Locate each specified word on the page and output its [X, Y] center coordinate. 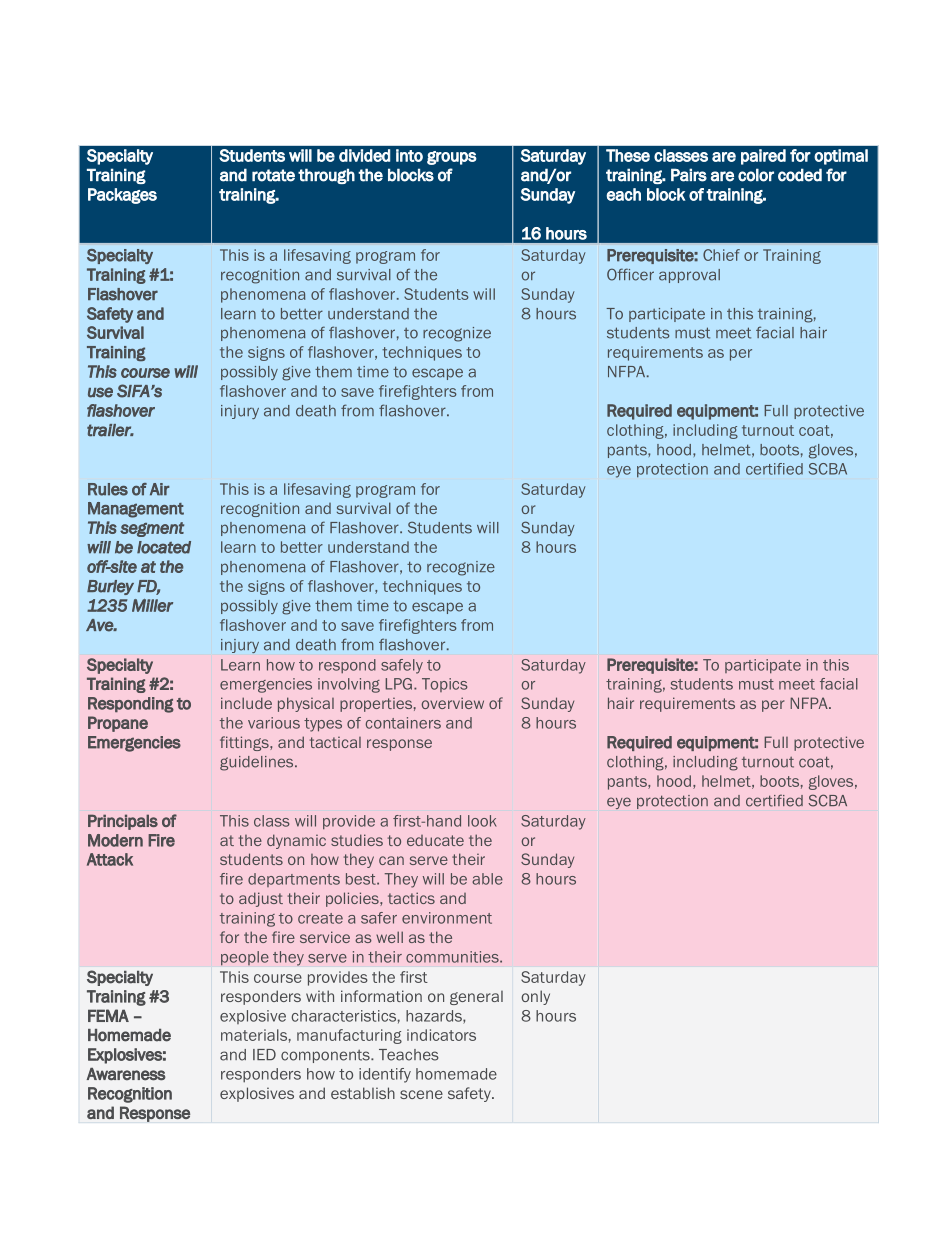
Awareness [126, 1074]
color [756, 175]
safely [402, 666]
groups [452, 158]
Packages [122, 196]
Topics [444, 685]
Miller [152, 605]
